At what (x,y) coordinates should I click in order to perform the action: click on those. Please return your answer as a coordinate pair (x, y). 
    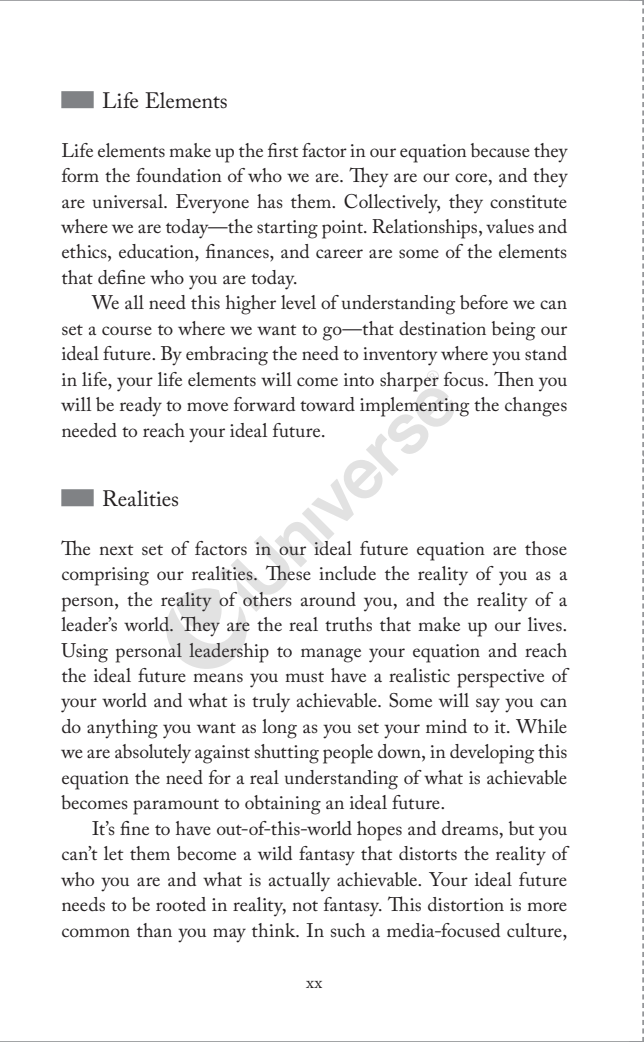
    Looking at the image, I should click on (546, 548).
